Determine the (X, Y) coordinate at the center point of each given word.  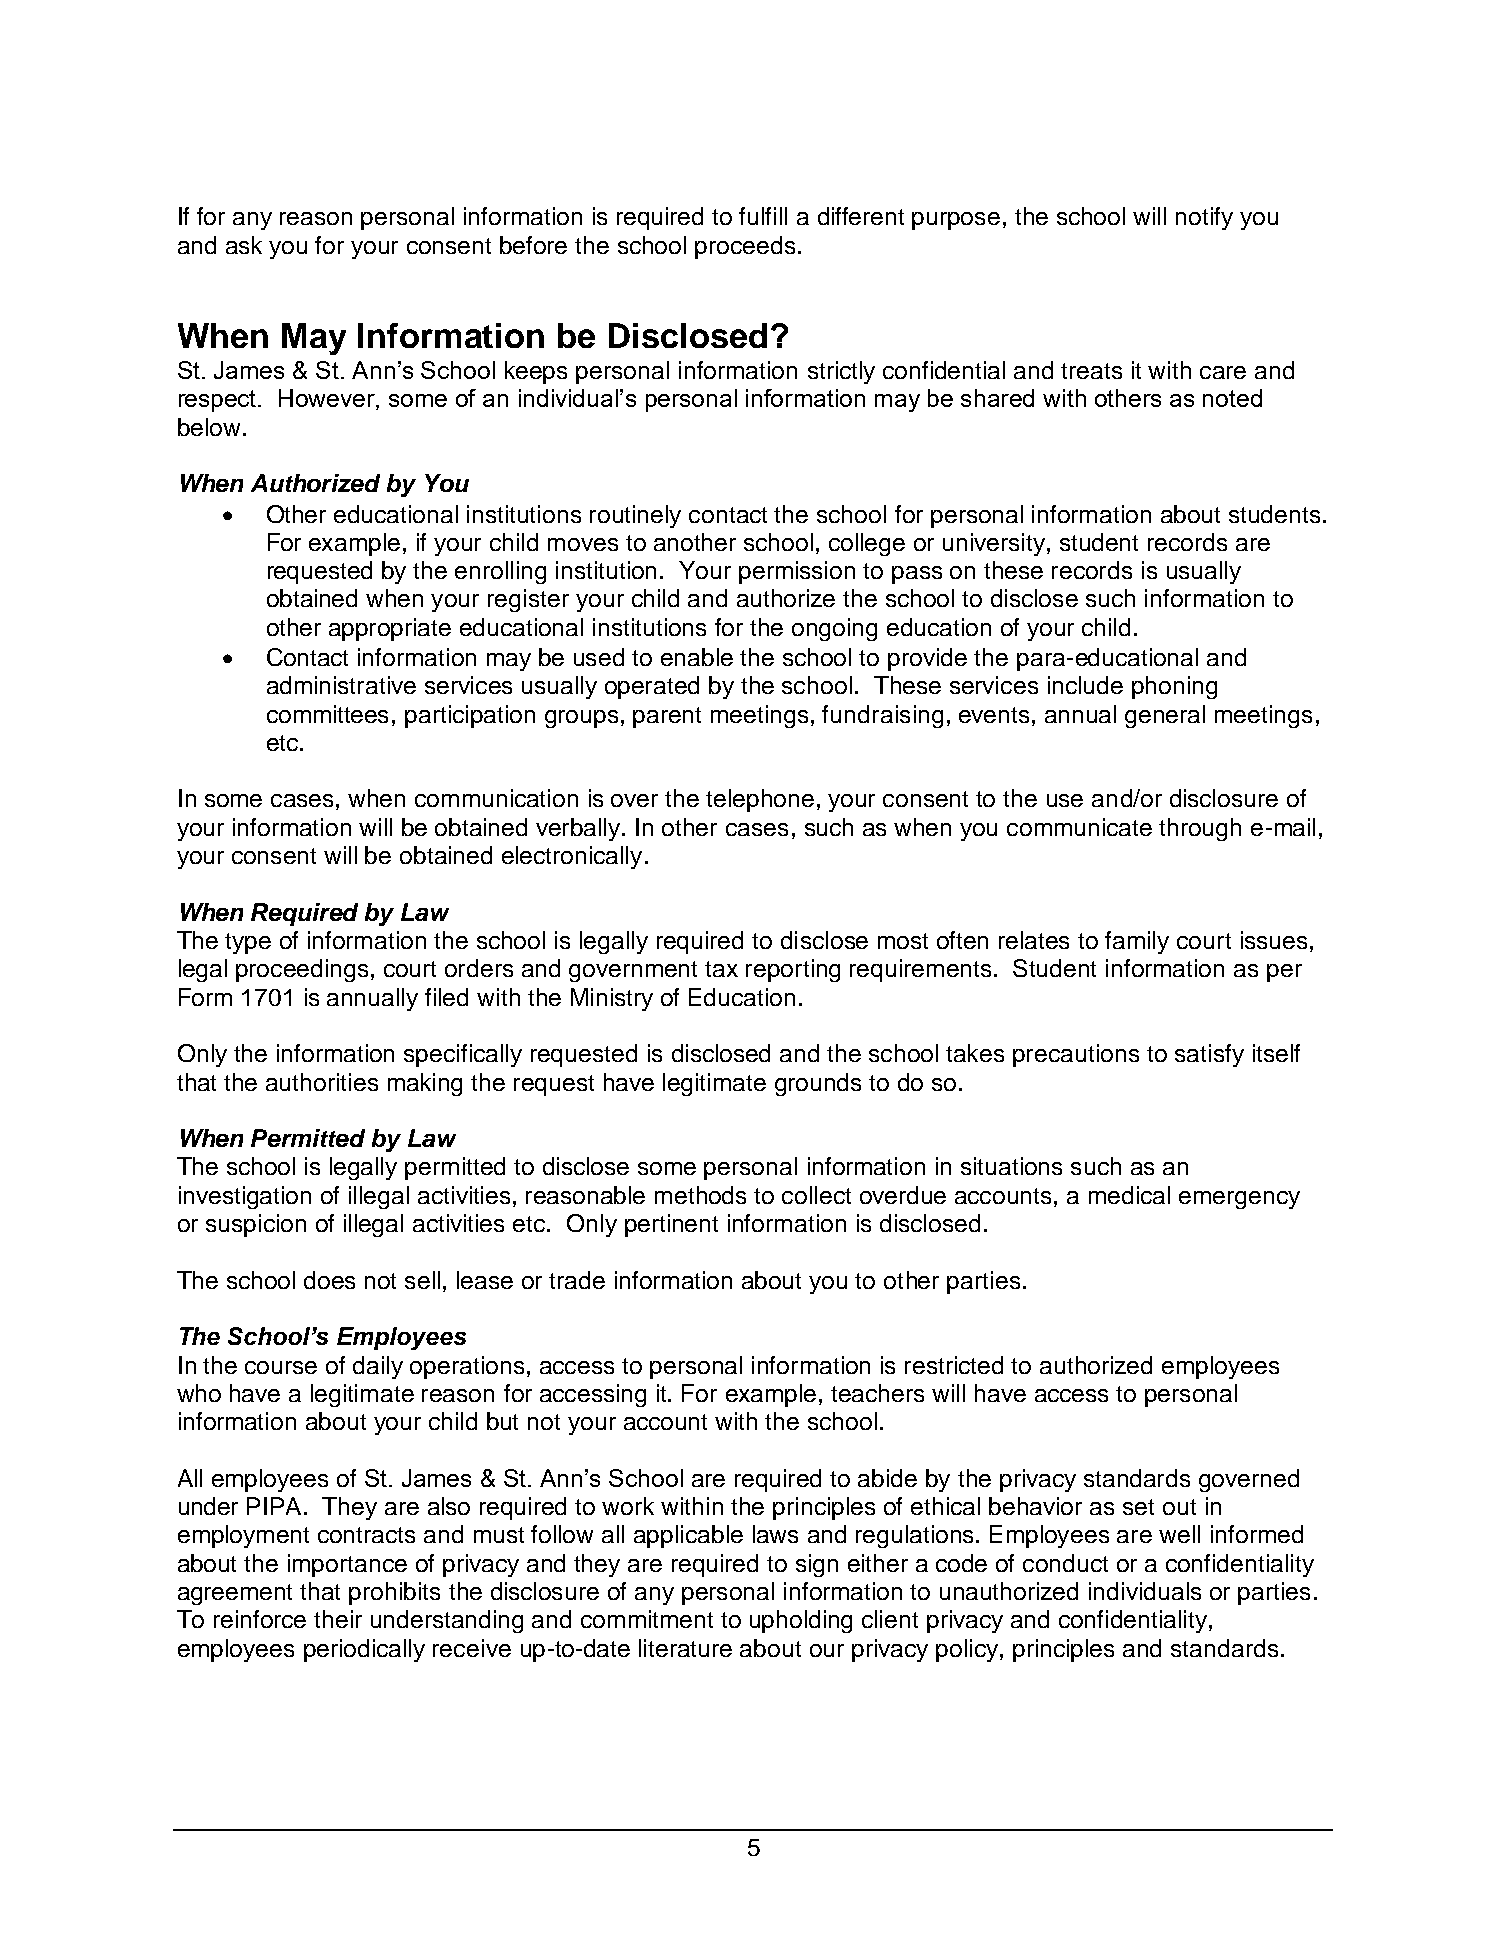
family (1137, 942)
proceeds (745, 247)
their (338, 1619)
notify (1204, 218)
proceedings (302, 970)
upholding (801, 1621)
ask (244, 245)
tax (721, 969)
